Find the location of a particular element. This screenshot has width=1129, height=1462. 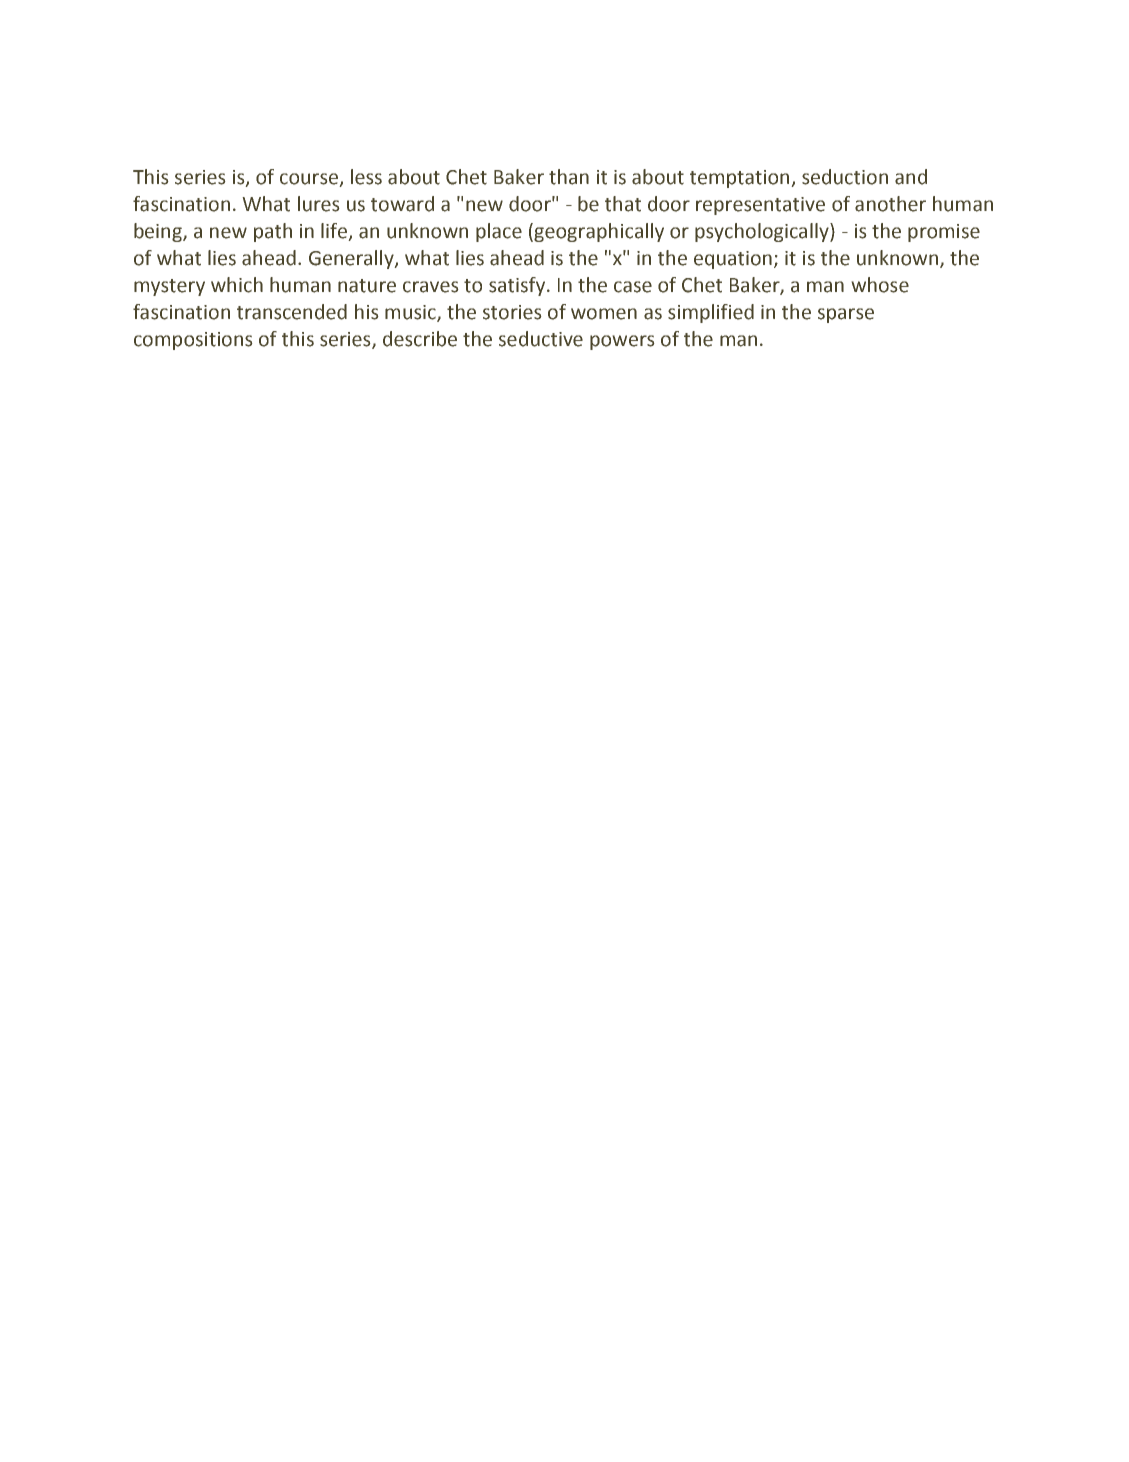

sparse is located at coordinates (846, 315).
